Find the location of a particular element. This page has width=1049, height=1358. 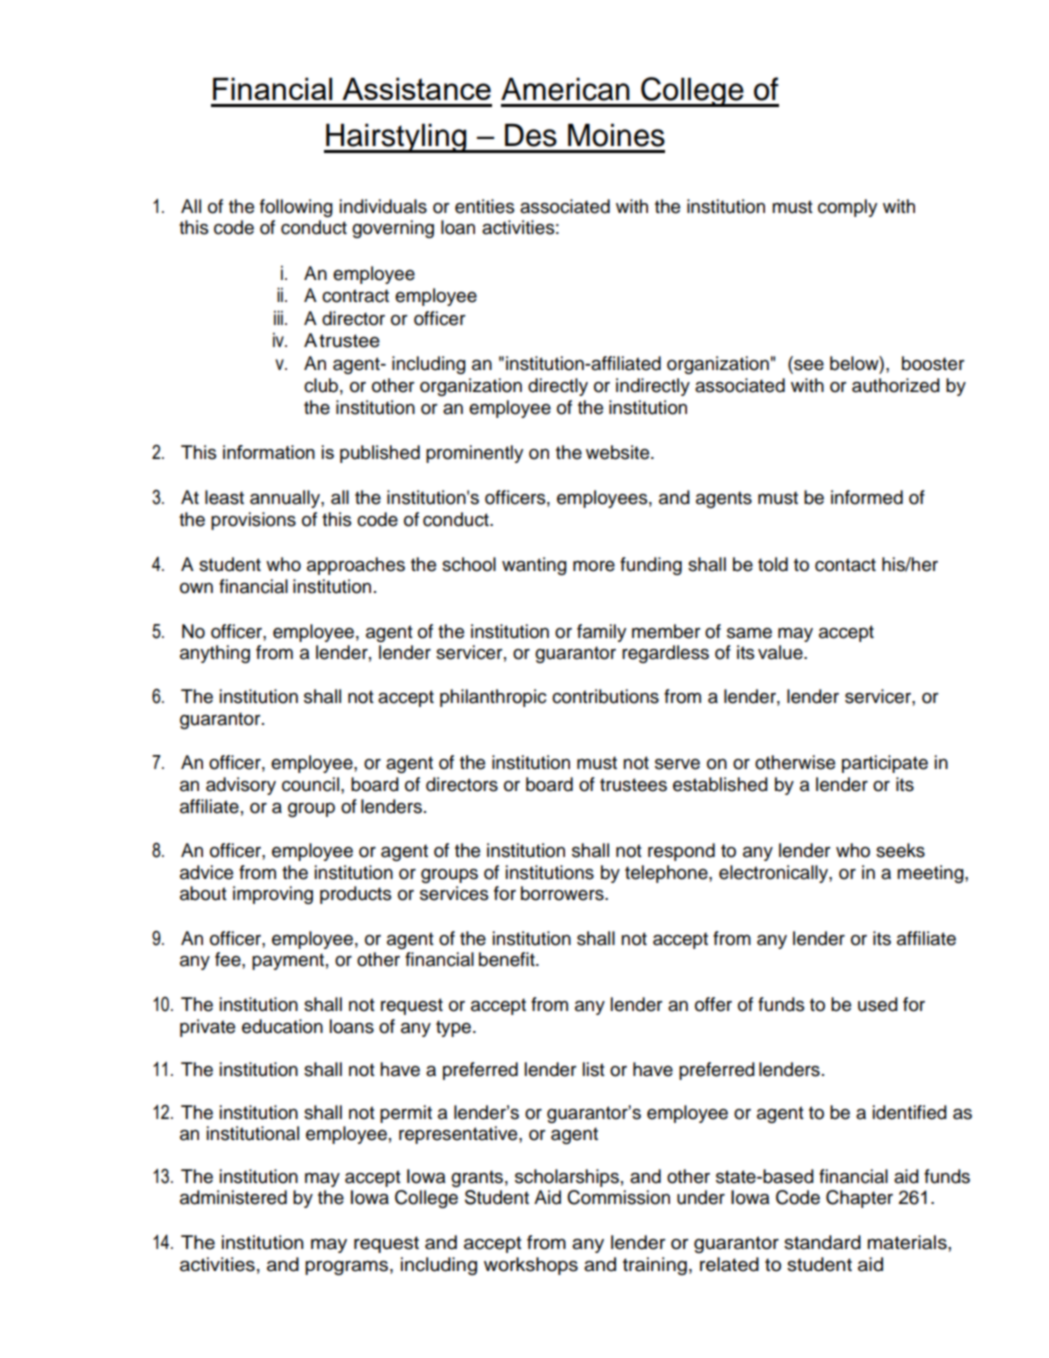

website is located at coordinates (619, 452).
